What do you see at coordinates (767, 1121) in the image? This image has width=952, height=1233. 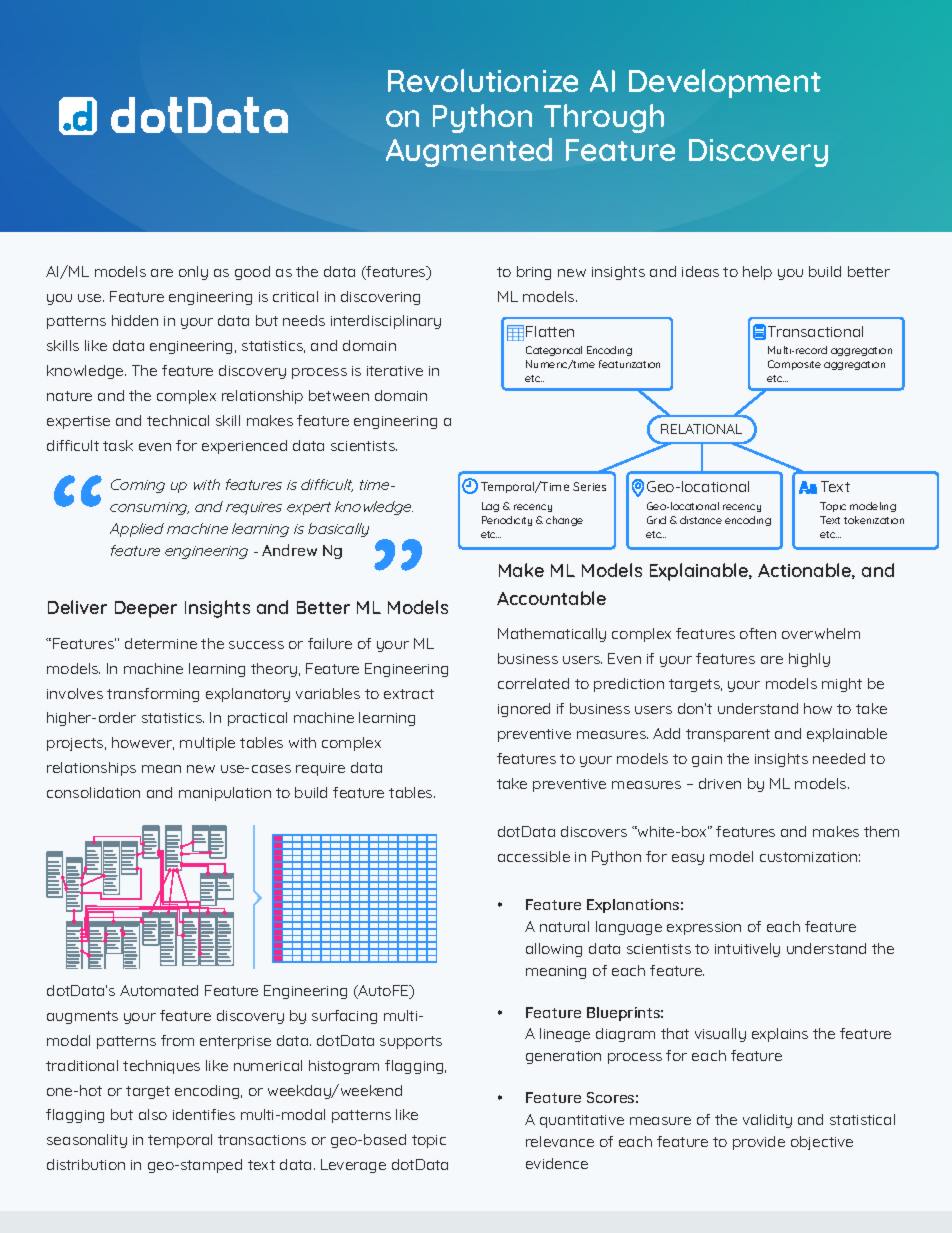 I see `validity` at bounding box center [767, 1121].
